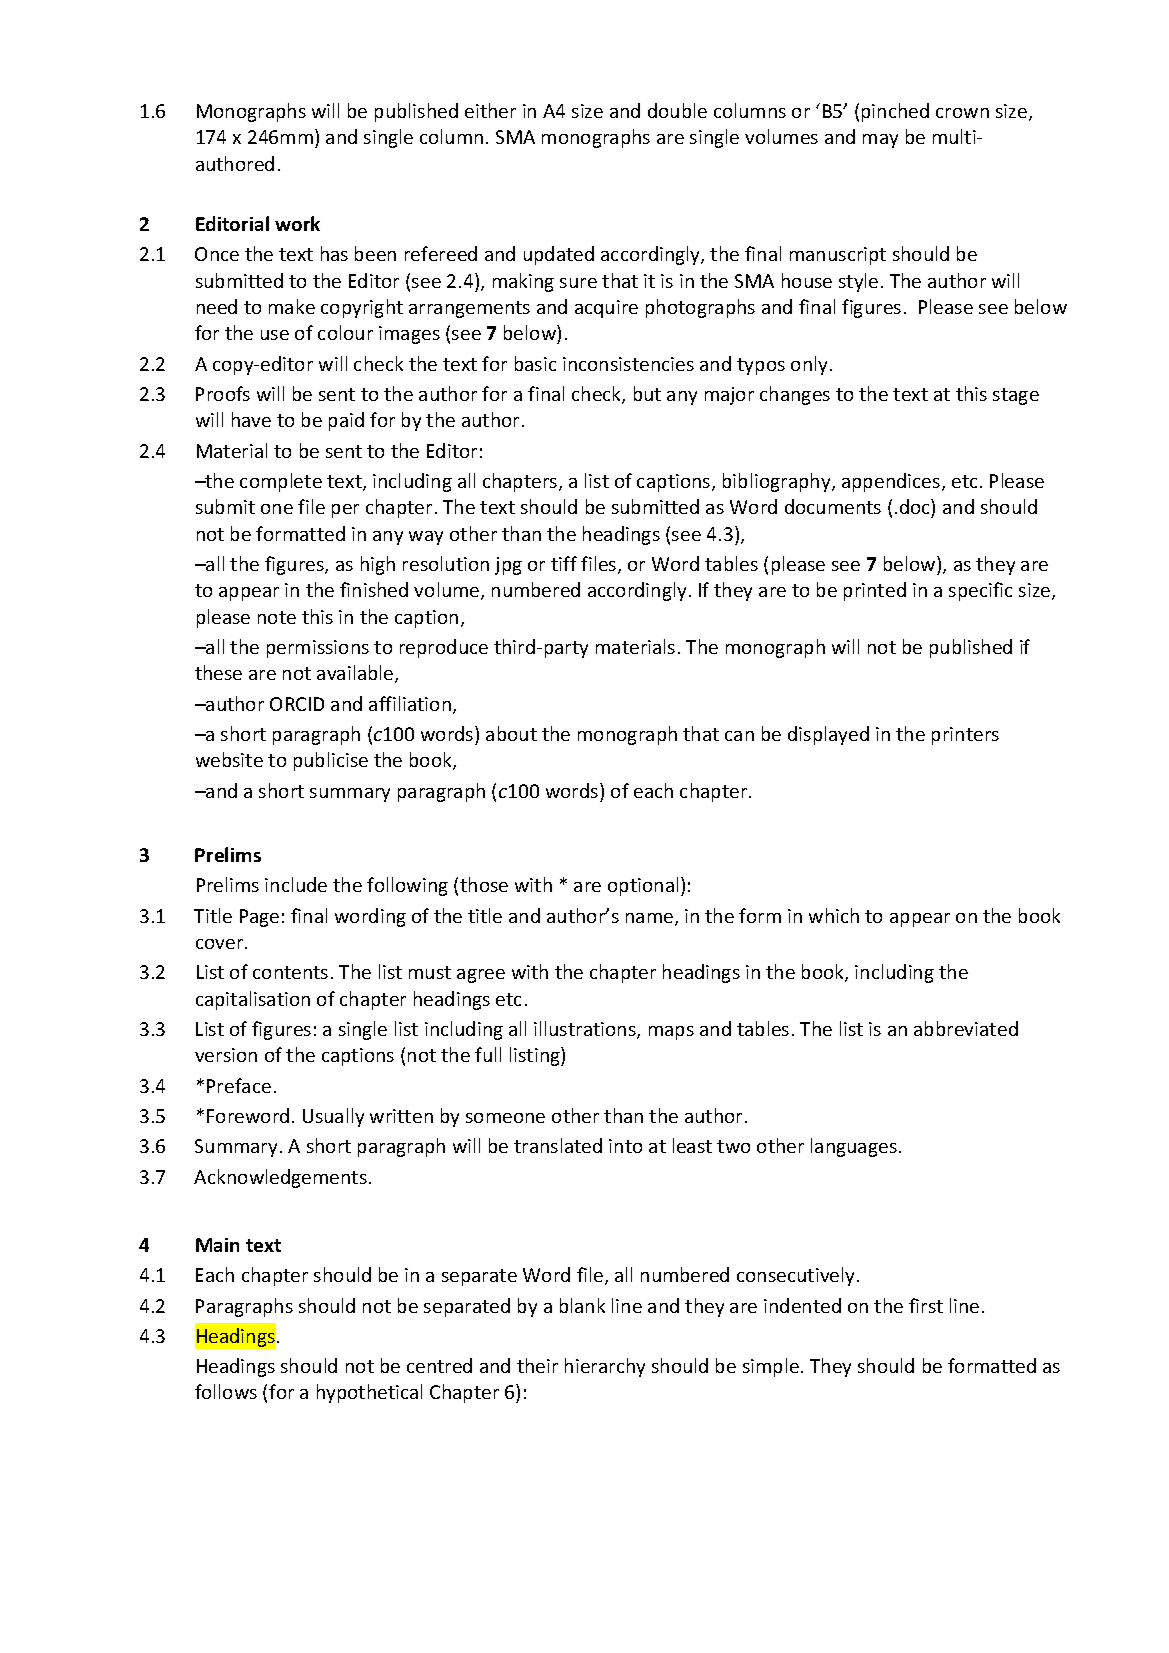  What do you see at coordinates (331, 761) in the image?
I see `publicise` at bounding box center [331, 761].
